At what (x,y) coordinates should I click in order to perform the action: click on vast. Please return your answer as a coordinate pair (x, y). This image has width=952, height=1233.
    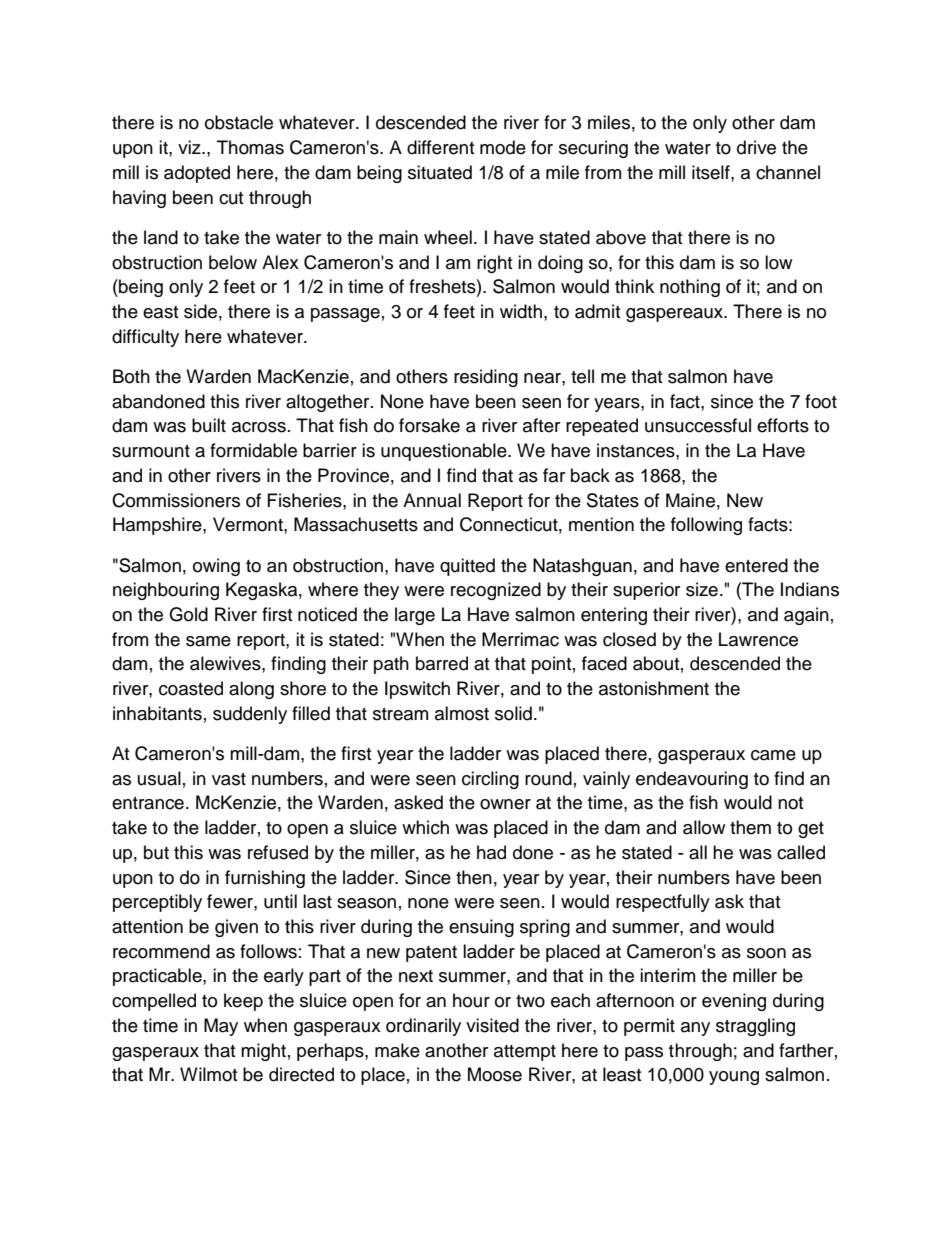
    Looking at the image, I should click on (229, 779).
